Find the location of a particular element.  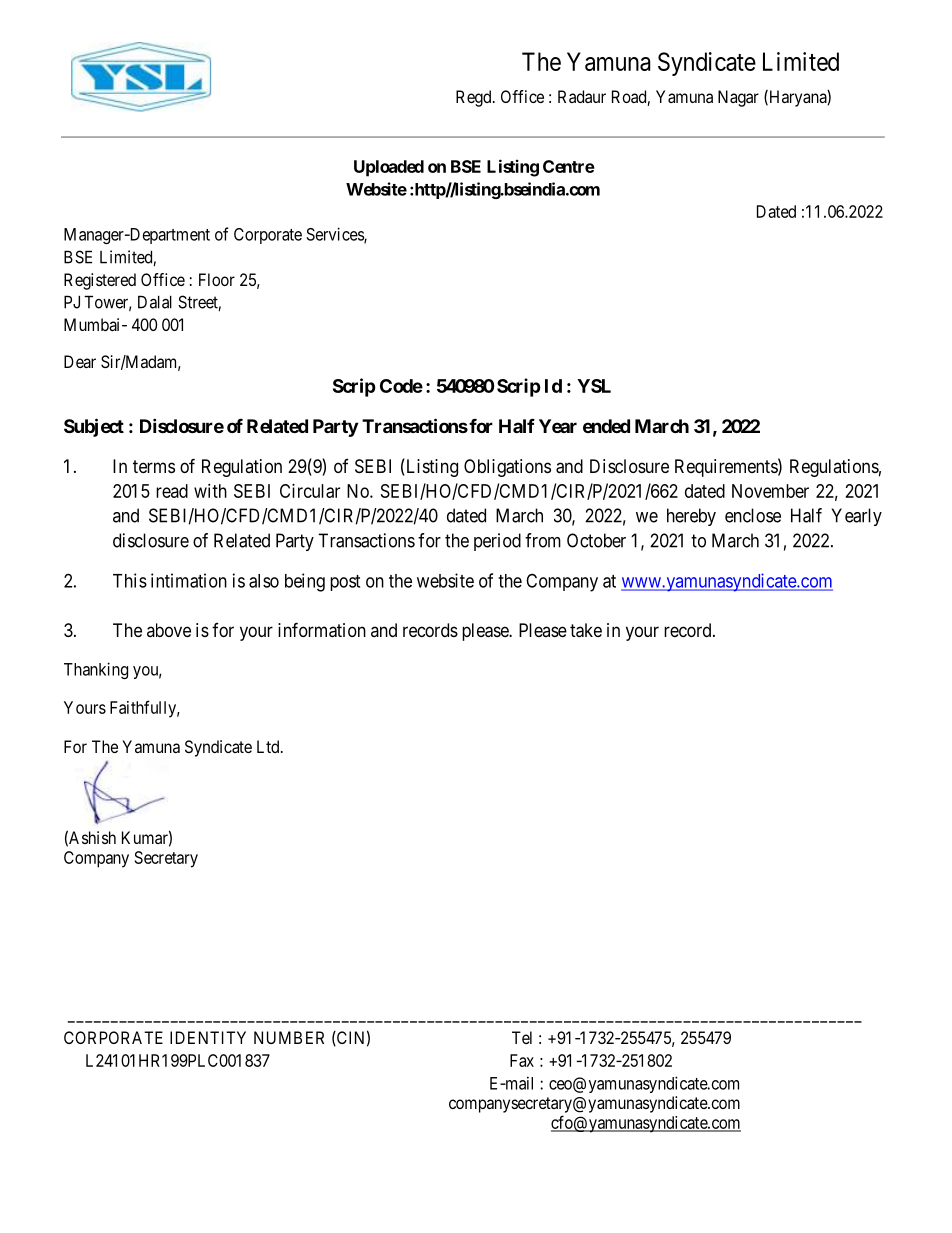

take is located at coordinates (586, 630).
